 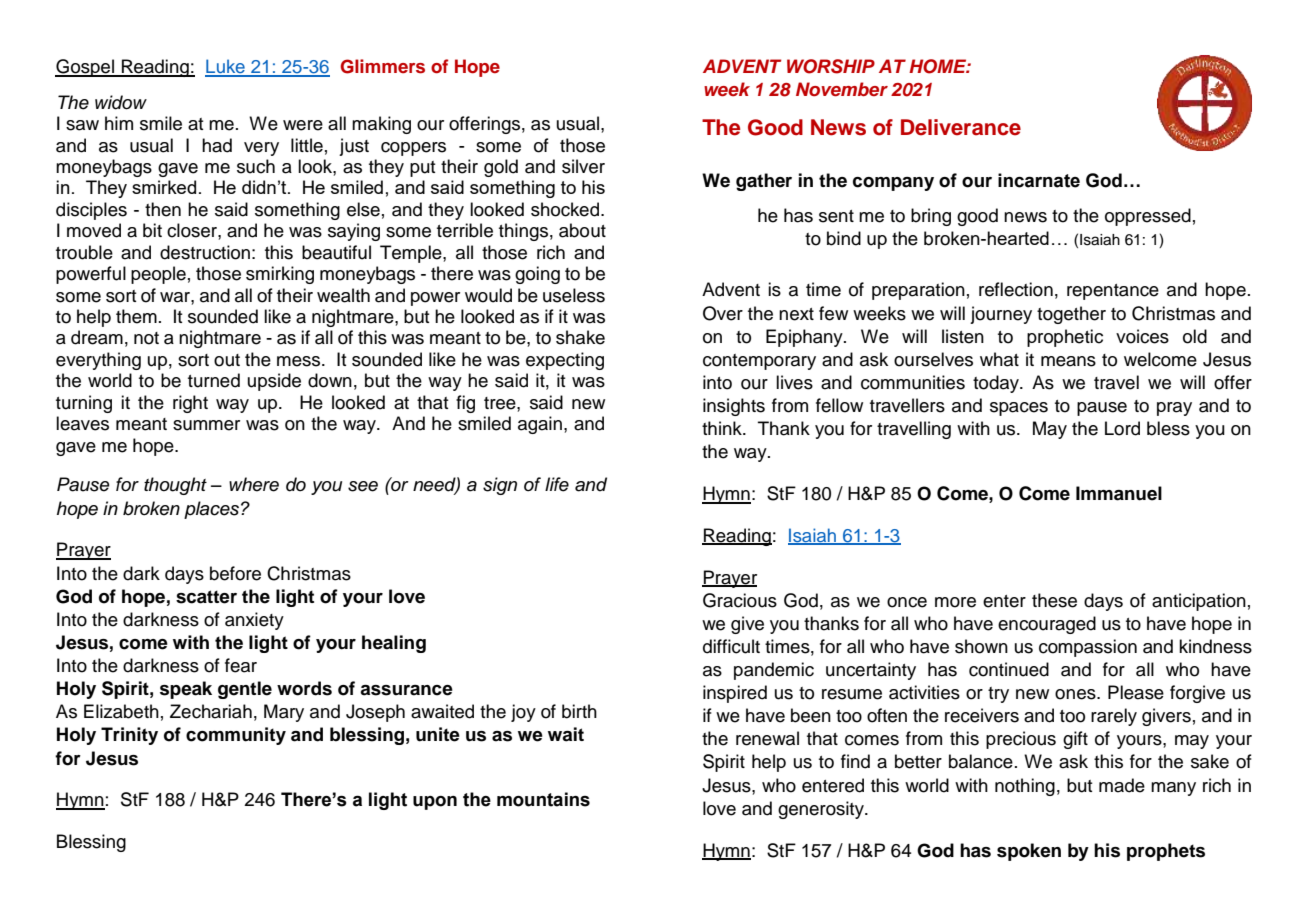 What do you see at coordinates (435, 803) in the image?
I see `upon` at bounding box center [435, 803].
